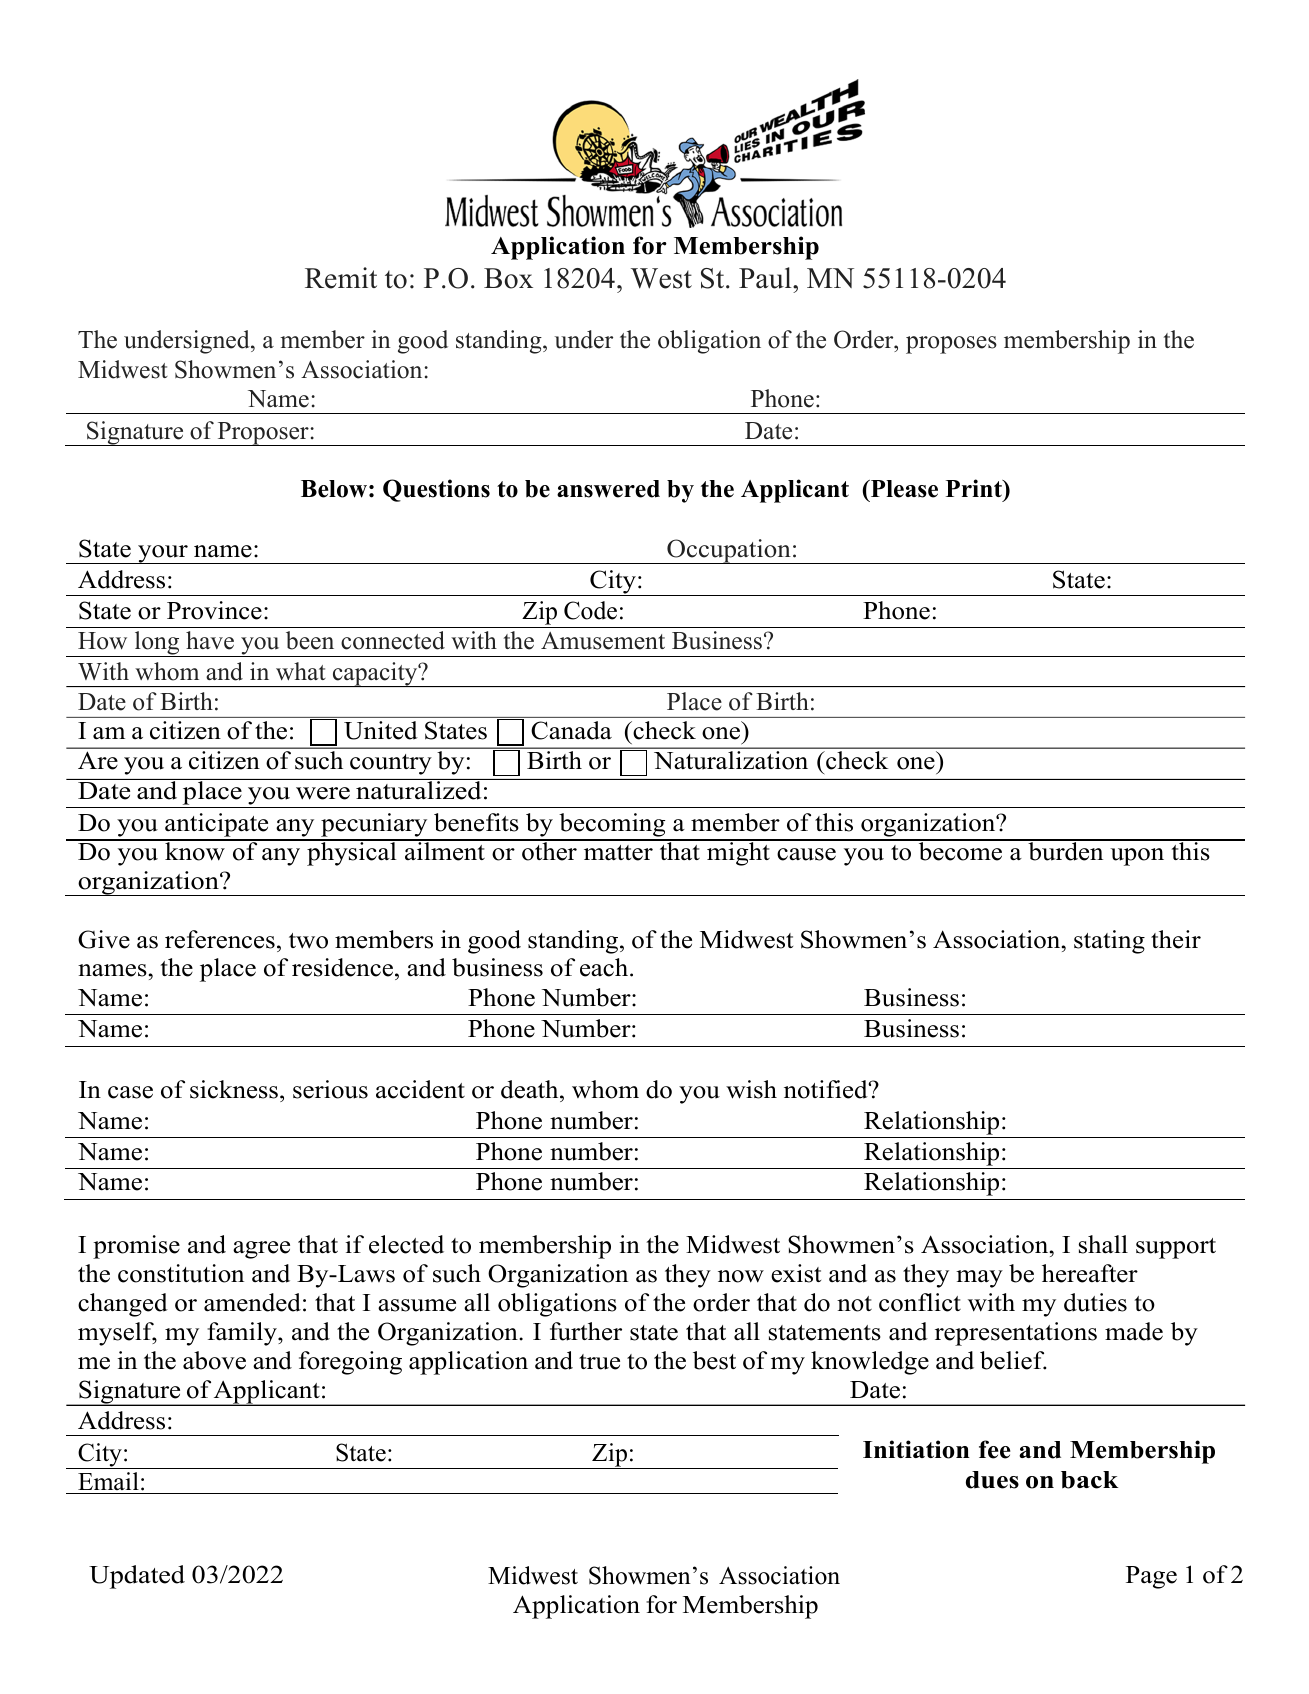  I want to click on each, so click(605, 967).
